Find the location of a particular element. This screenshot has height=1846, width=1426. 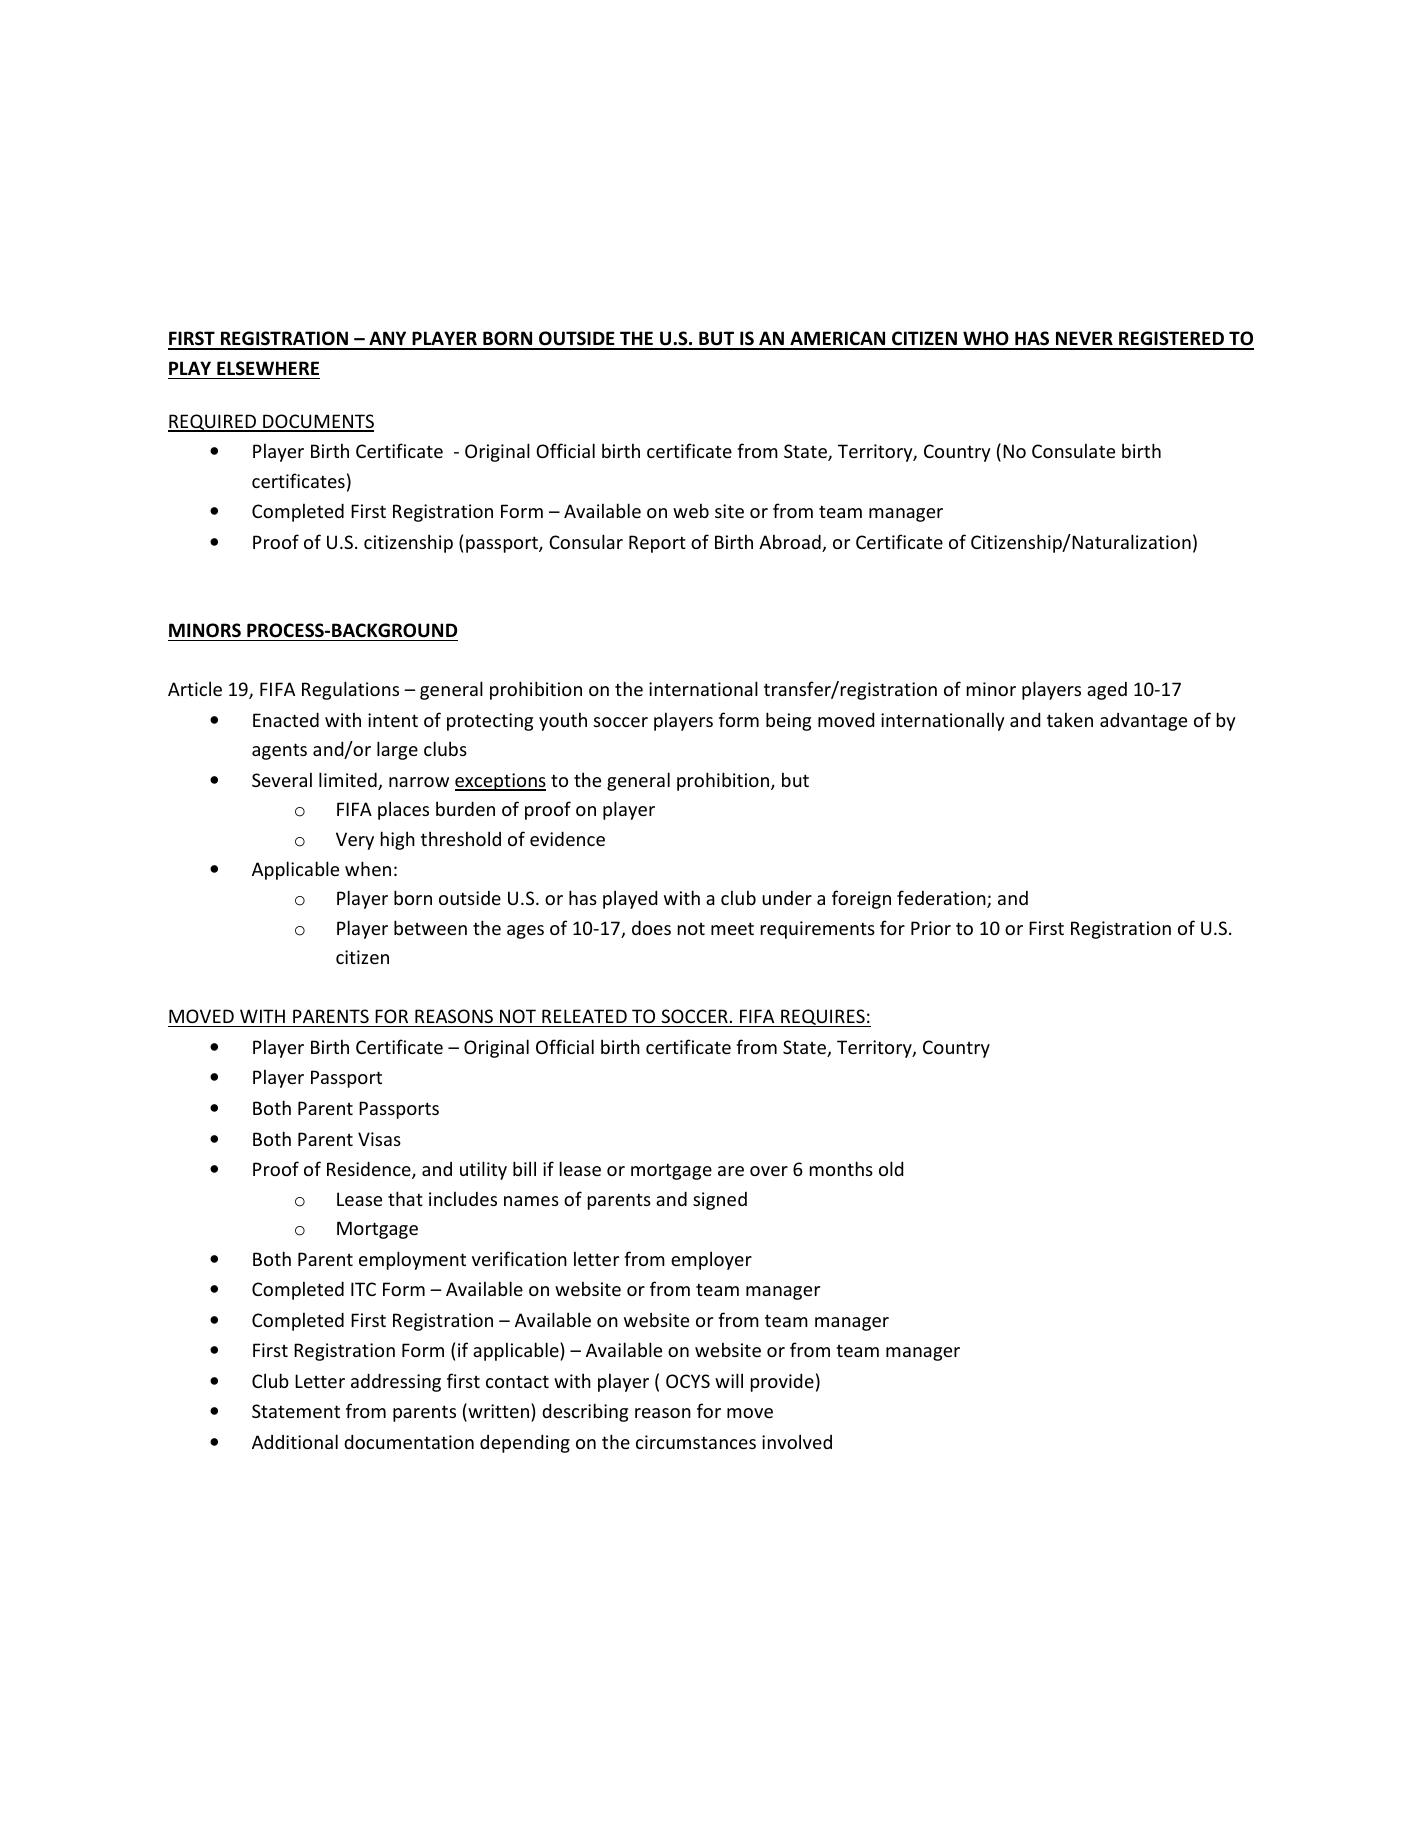

does is located at coordinates (651, 927).
